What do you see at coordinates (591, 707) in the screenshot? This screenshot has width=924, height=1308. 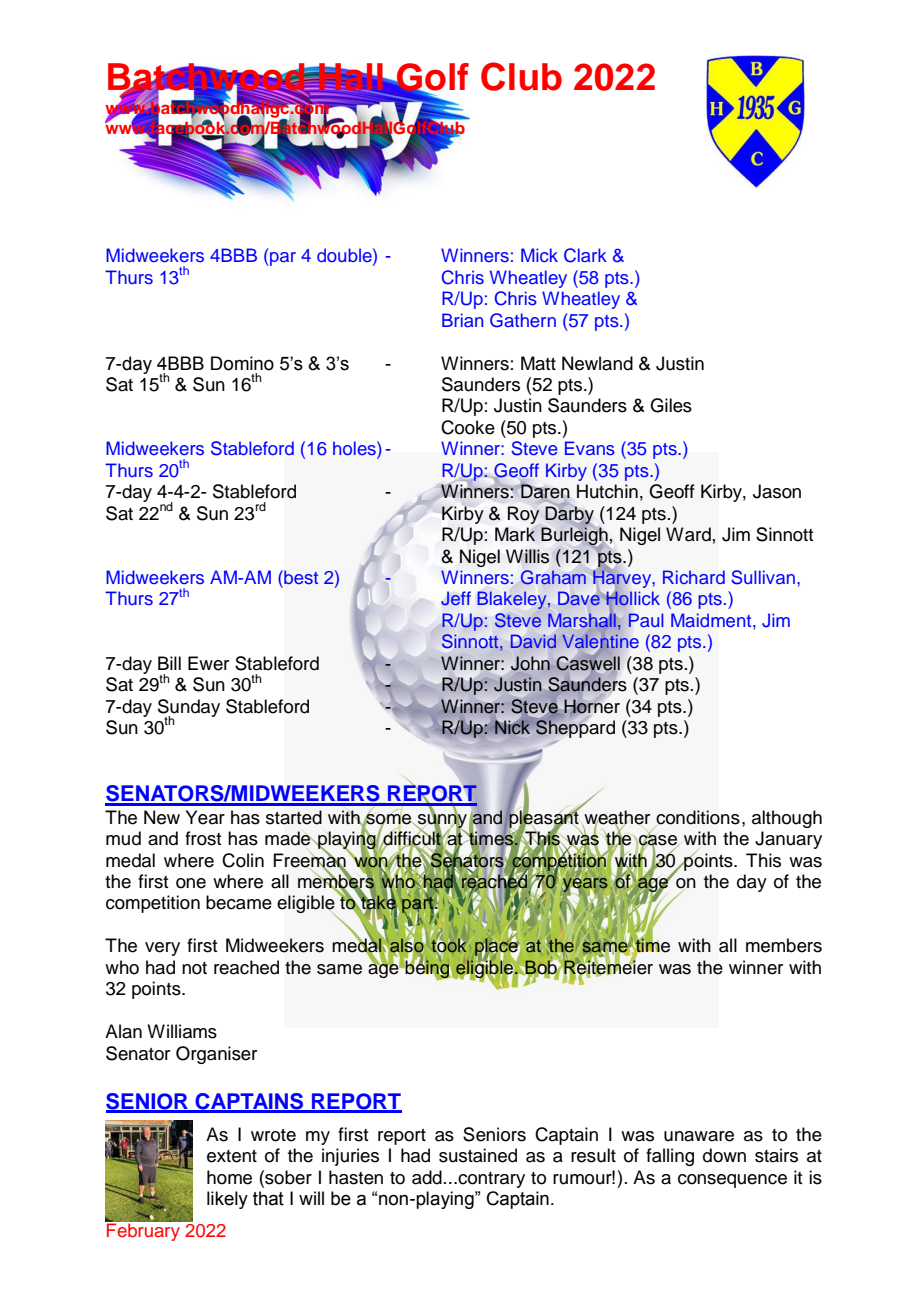 I see `Horner` at bounding box center [591, 707].
